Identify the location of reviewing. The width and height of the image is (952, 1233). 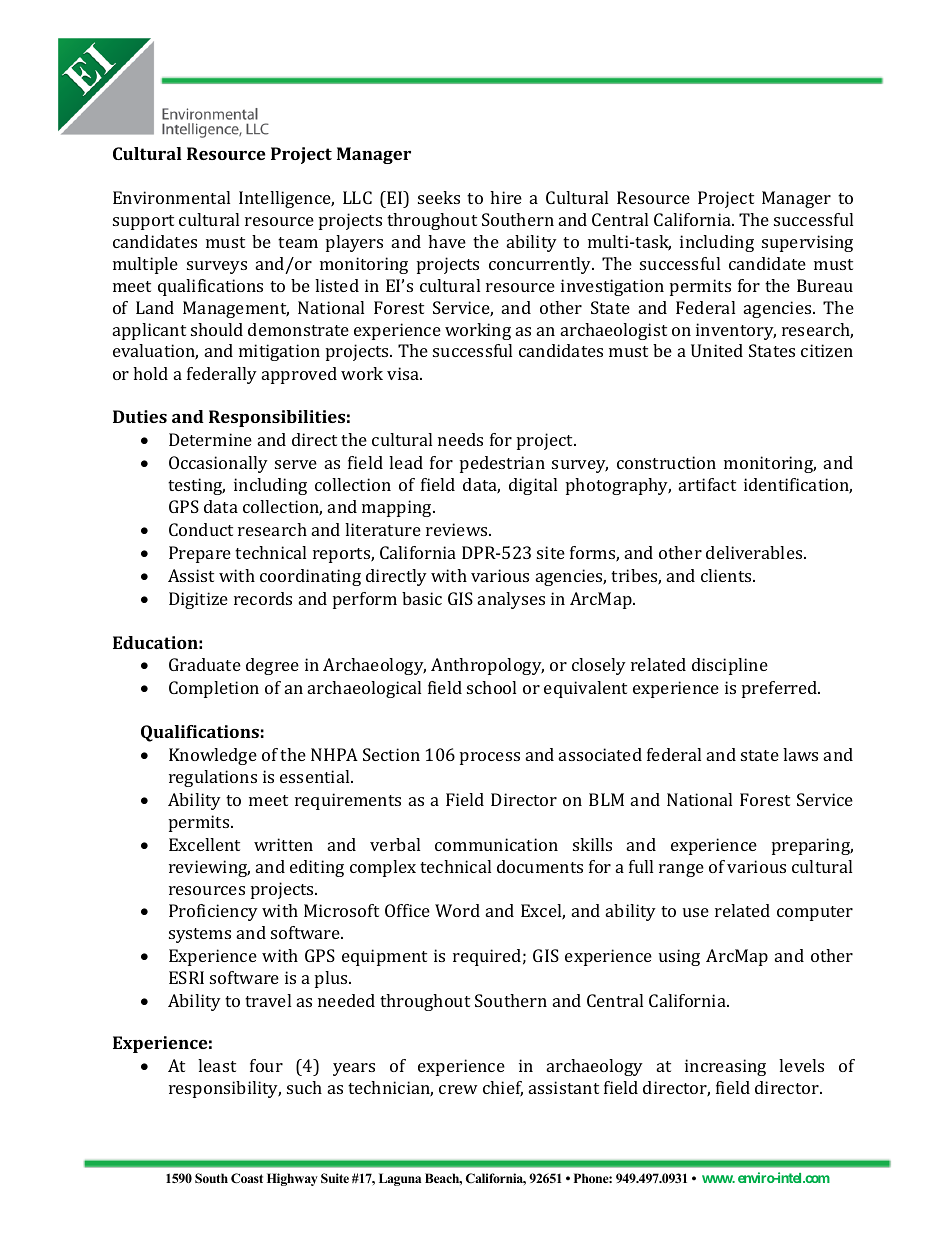
(209, 868).
